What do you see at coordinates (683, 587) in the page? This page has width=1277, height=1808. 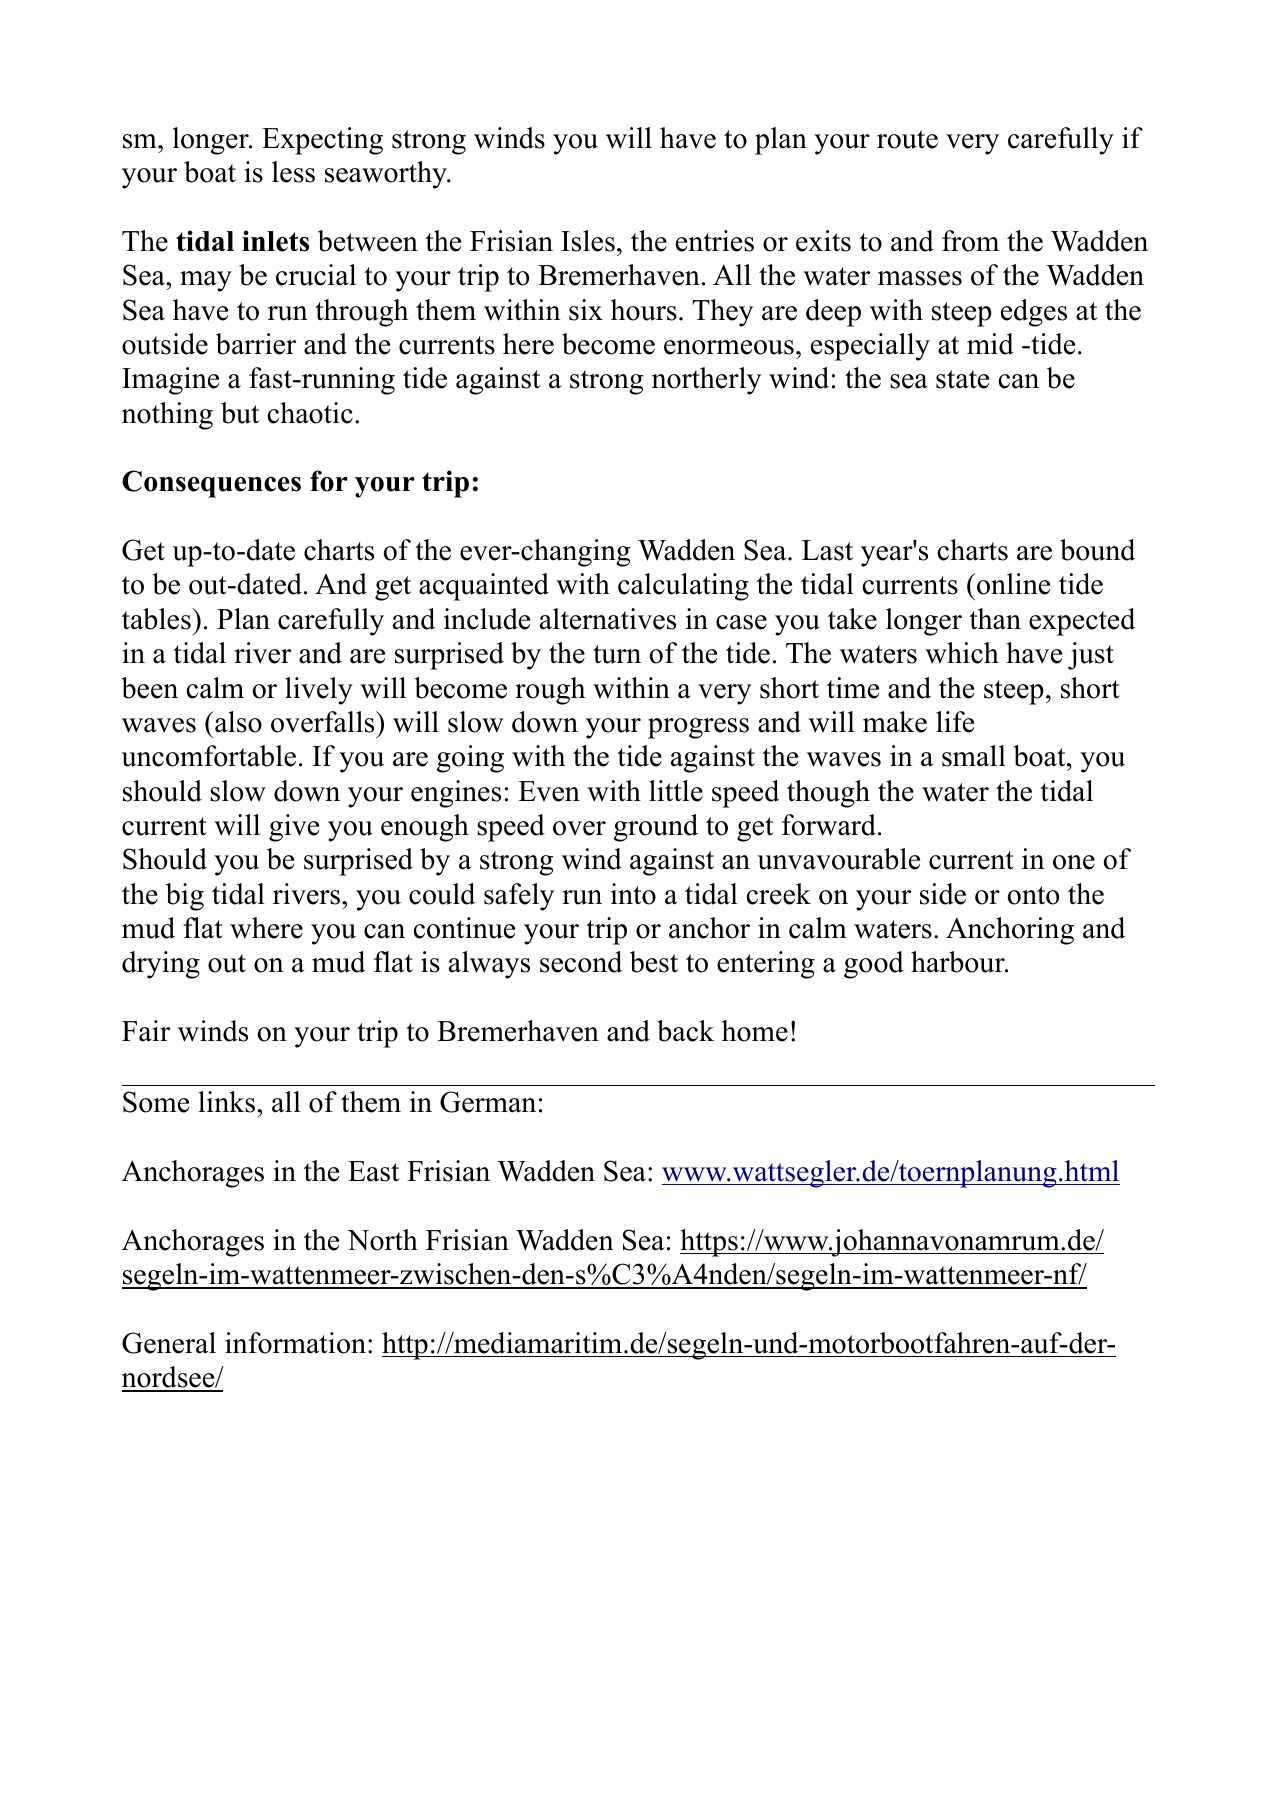 I see `calculating` at bounding box center [683, 587].
